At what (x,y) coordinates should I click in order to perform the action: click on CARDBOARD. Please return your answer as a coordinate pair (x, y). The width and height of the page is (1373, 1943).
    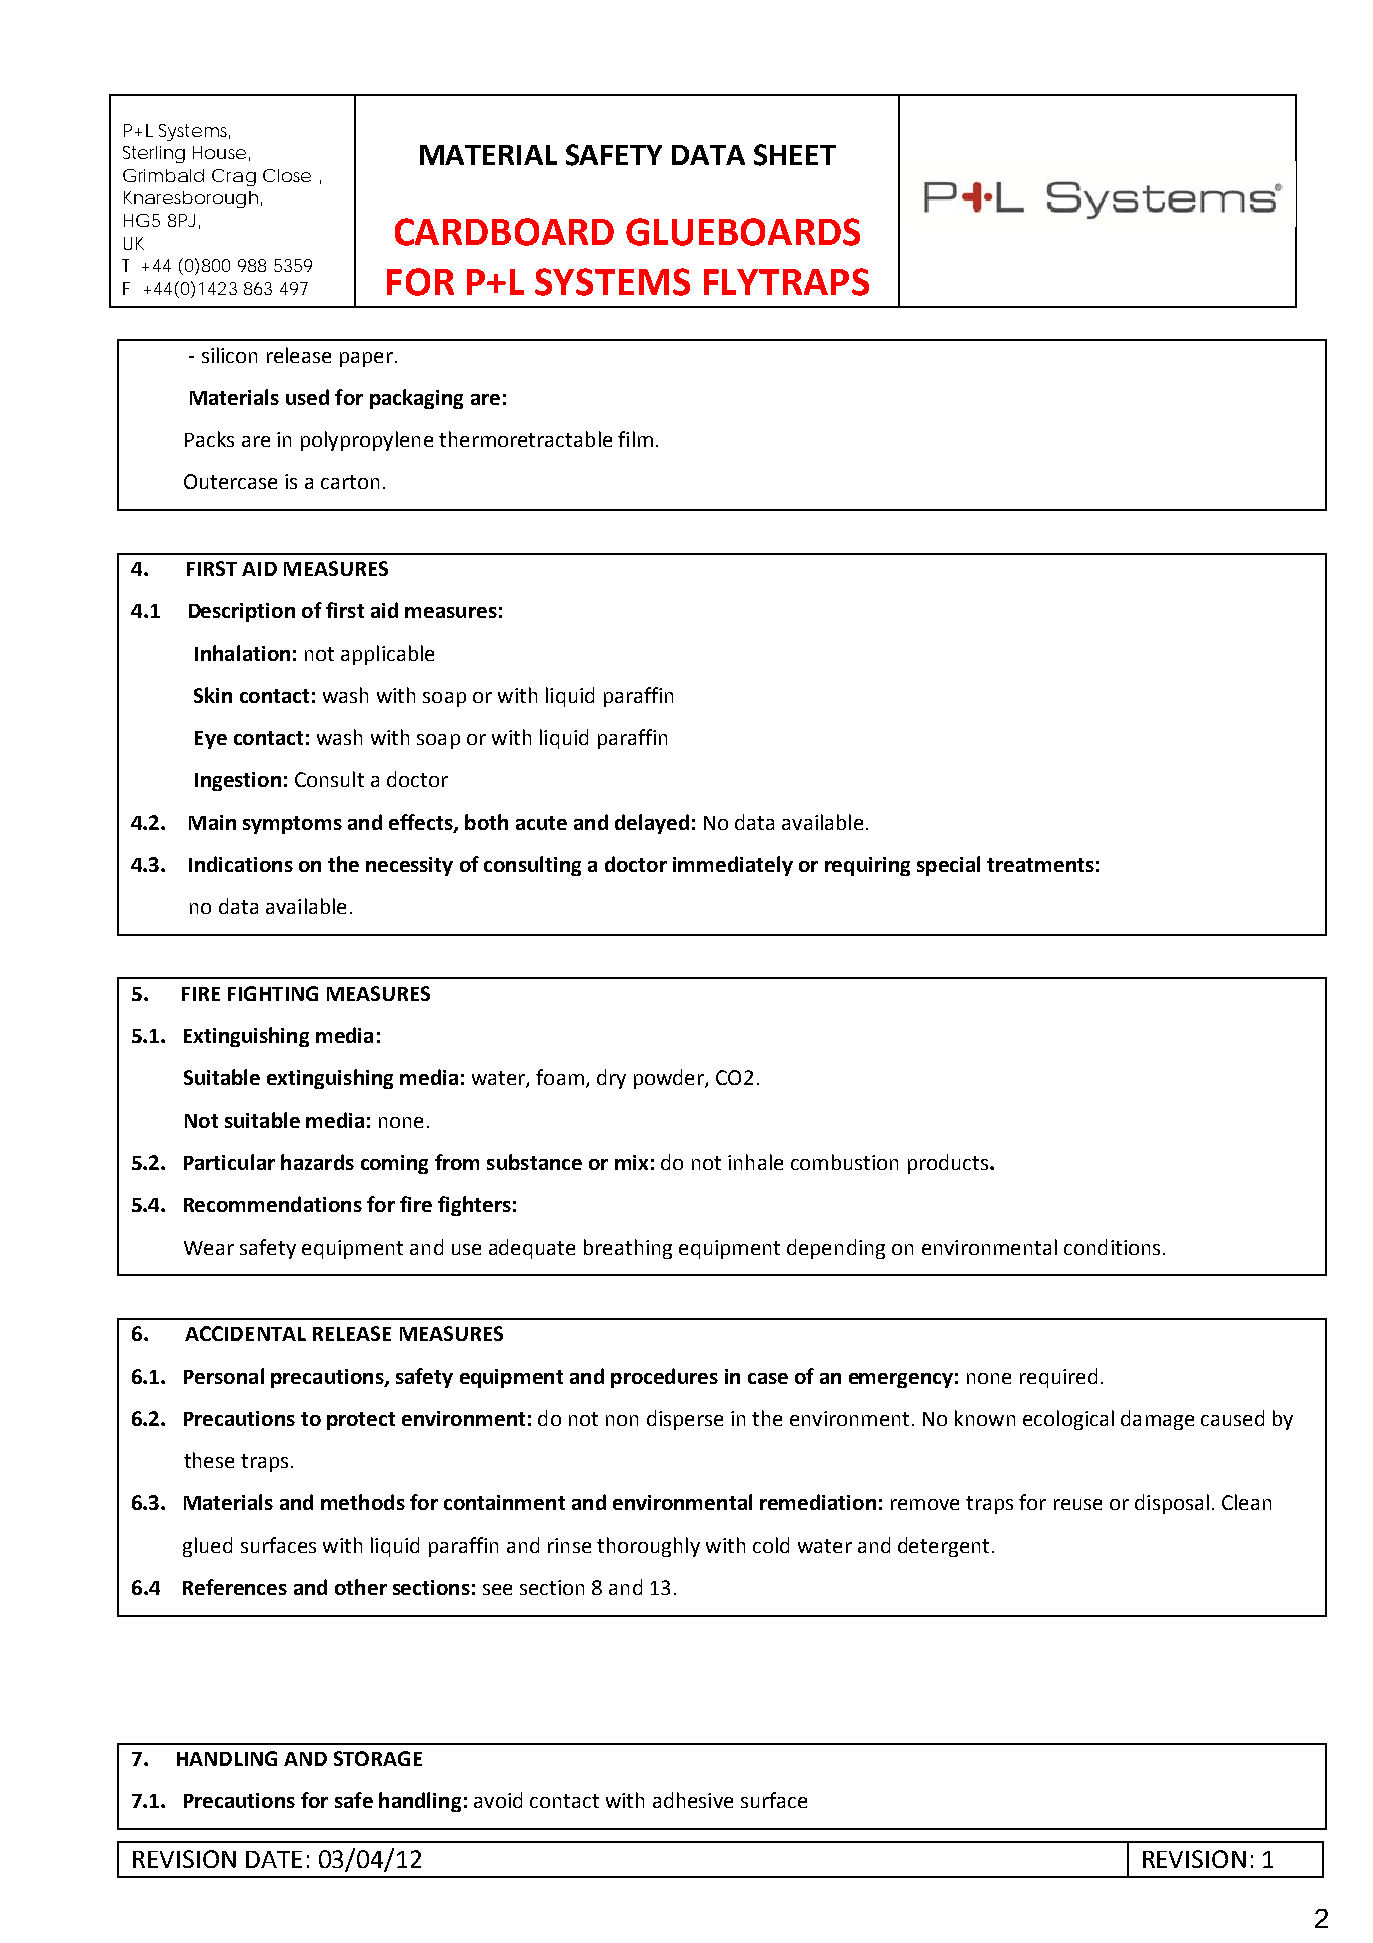
    Looking at the image, I should click on (504, 232).
